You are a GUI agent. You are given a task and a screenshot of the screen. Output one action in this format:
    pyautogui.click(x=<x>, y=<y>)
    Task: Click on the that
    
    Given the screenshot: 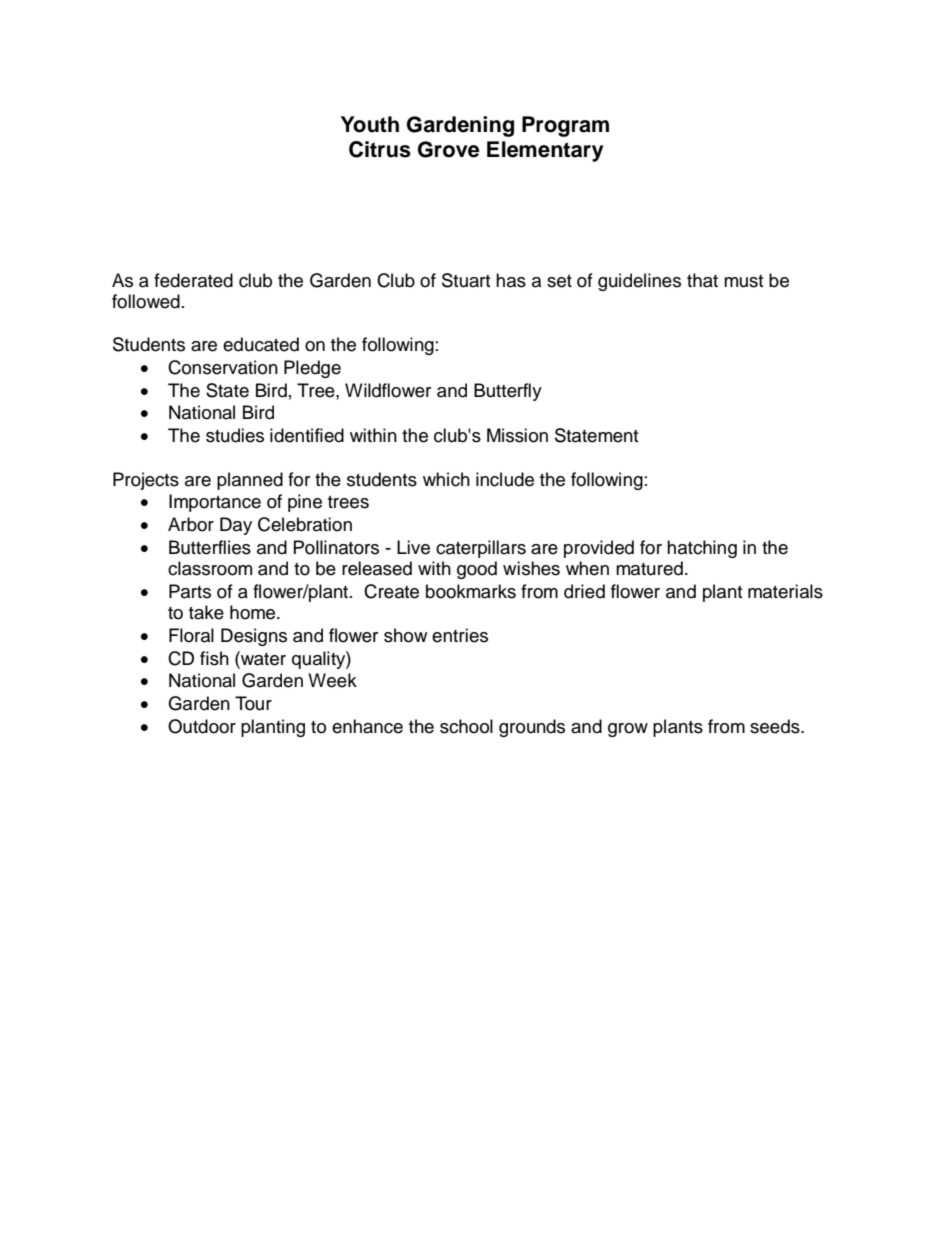 What is the action you would take?
    pyautogui.click(x=702, y=280)
